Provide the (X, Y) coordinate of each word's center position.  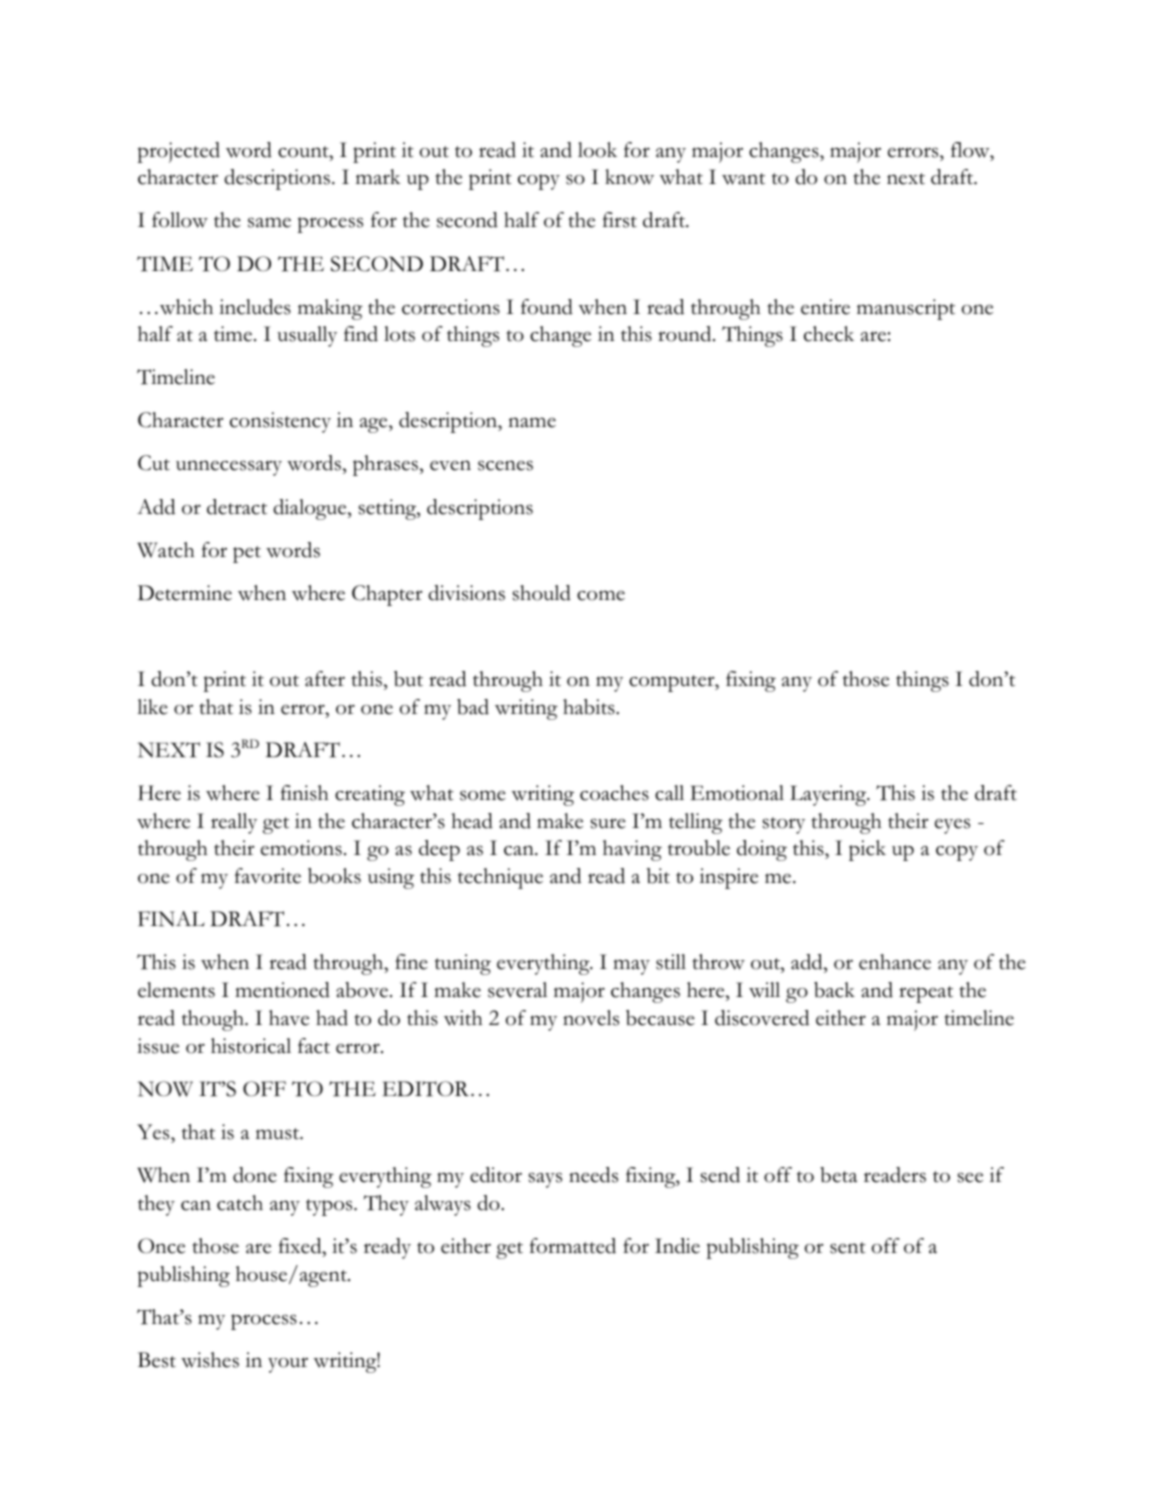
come (601, 595)
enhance (895, 962)
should (542, 593)
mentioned (282, 990)
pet (247, 554)
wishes (210, 1360)
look (597, 150)
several (517, 990)
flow (971, 150)
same (269, 222)
